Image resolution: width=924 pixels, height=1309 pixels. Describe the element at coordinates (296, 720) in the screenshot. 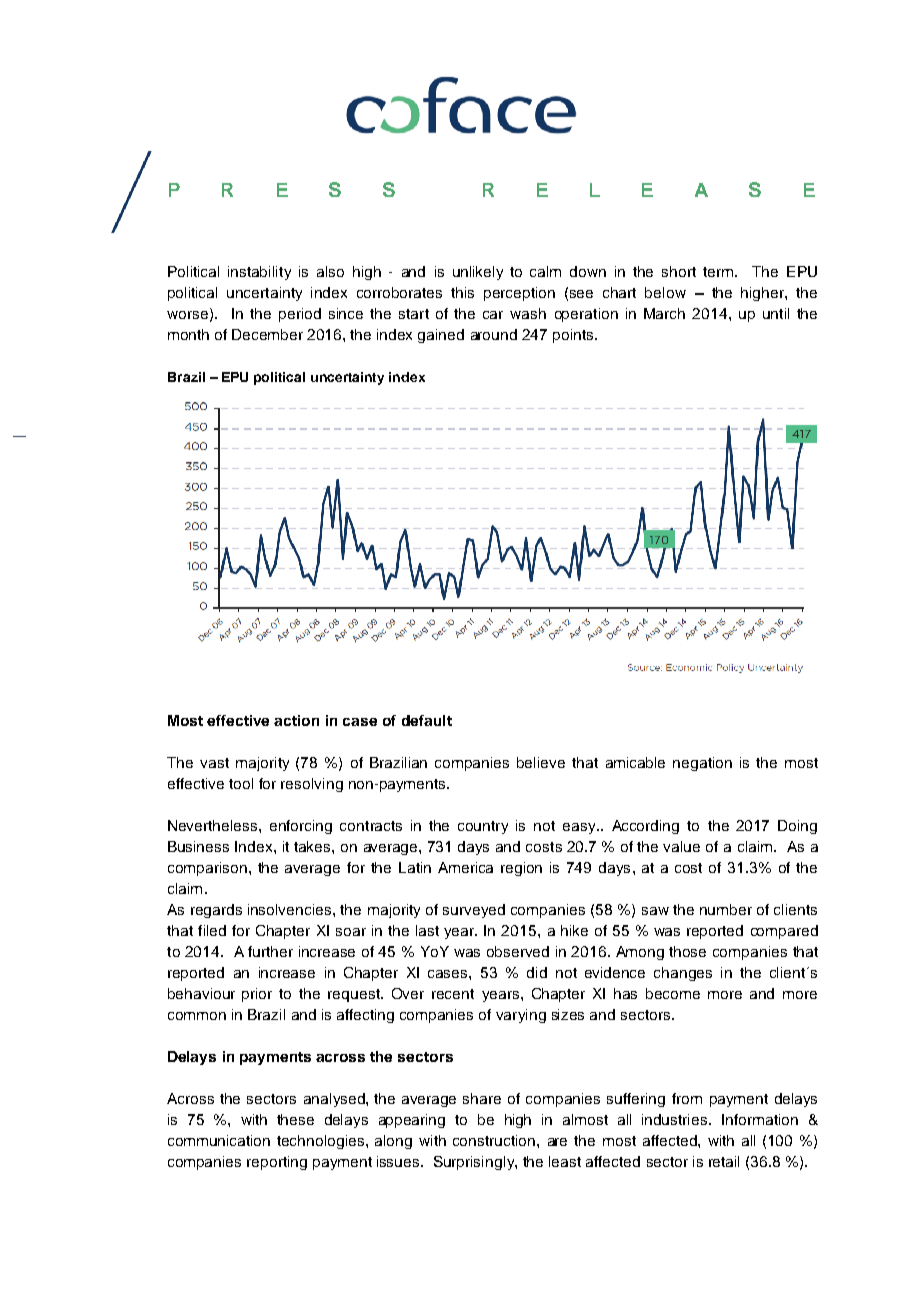

I see `action` at that location.
